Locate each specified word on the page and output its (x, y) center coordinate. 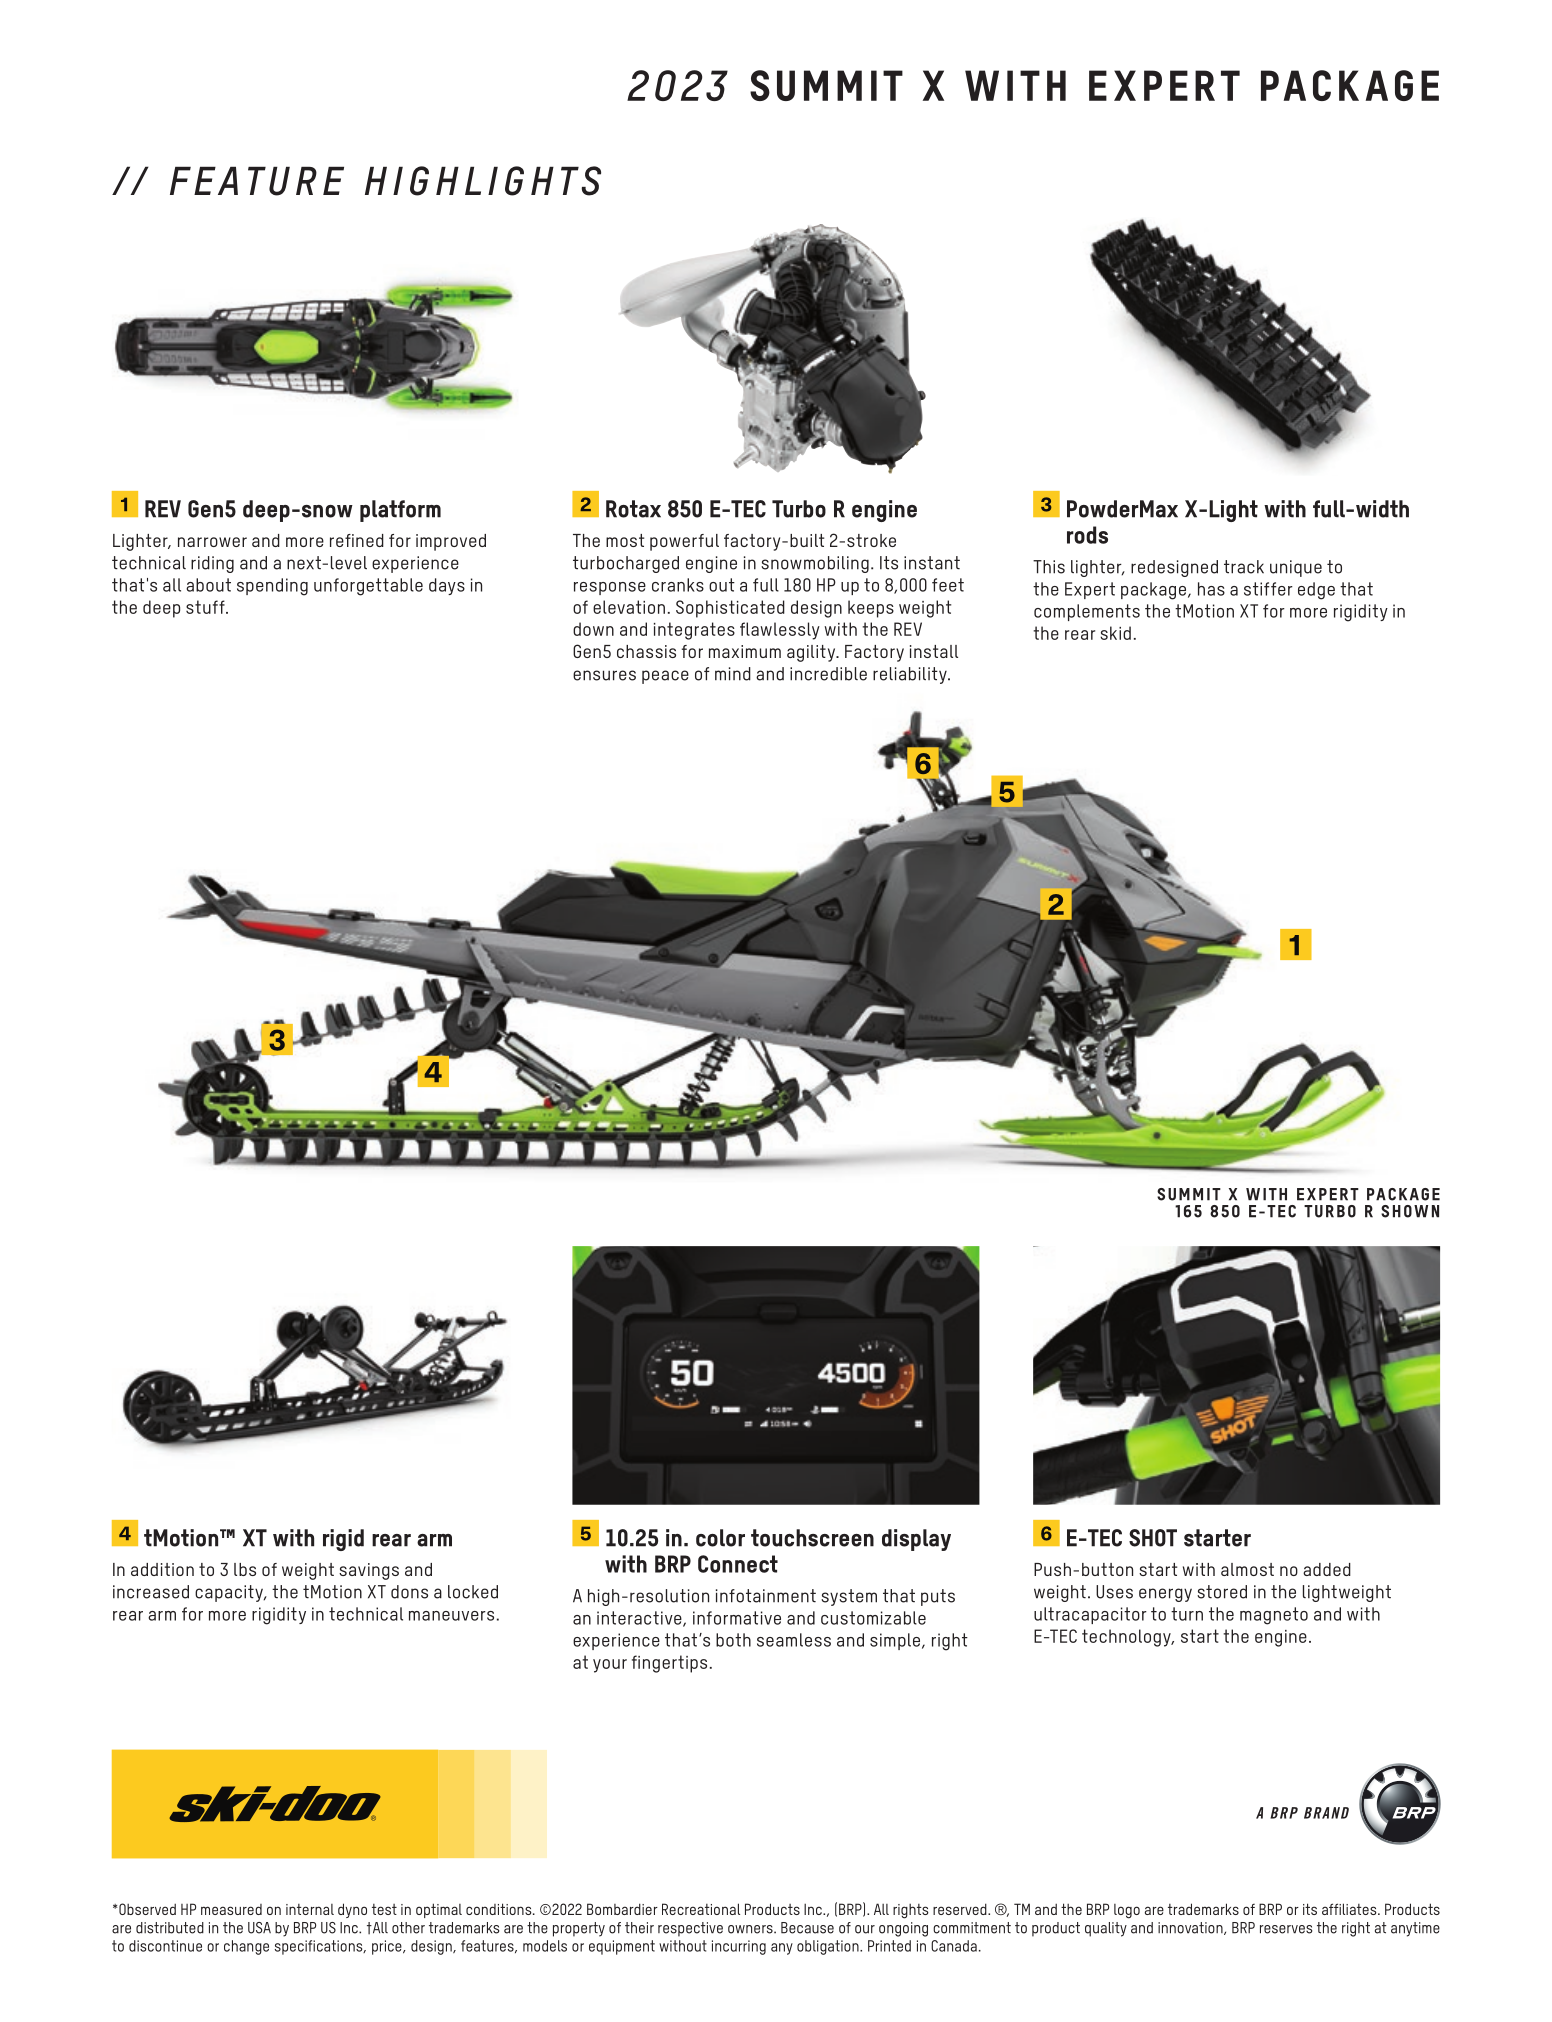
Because (807, 1928)
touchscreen (812, 1538)
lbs (245, 1569)
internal (310, 1909)
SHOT (1153, 1538)
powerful (684, 542)
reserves (1286, 1929)
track (1244, 567)
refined (357, 540)
